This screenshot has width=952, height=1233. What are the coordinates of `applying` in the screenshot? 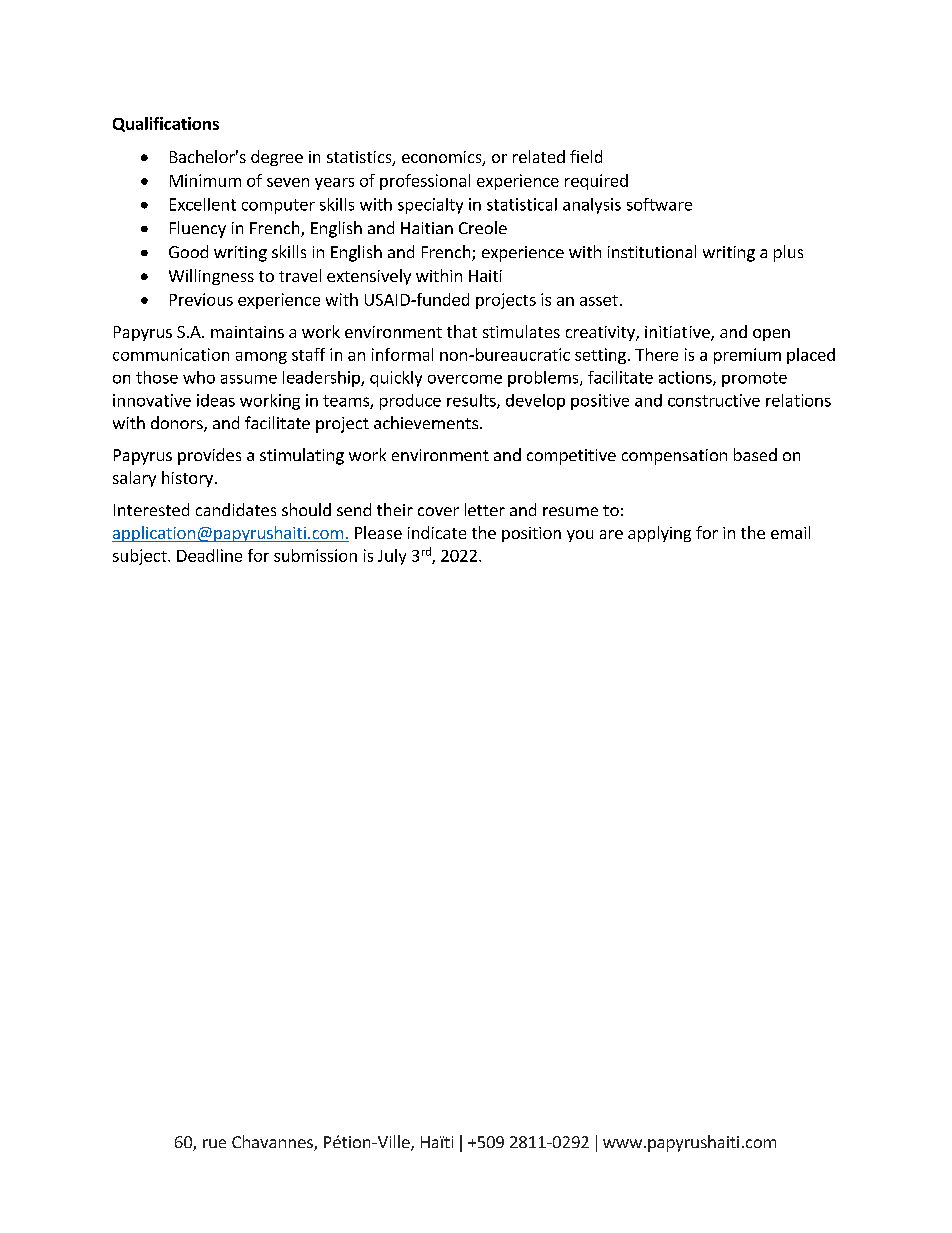 It's located at (659, 534).
